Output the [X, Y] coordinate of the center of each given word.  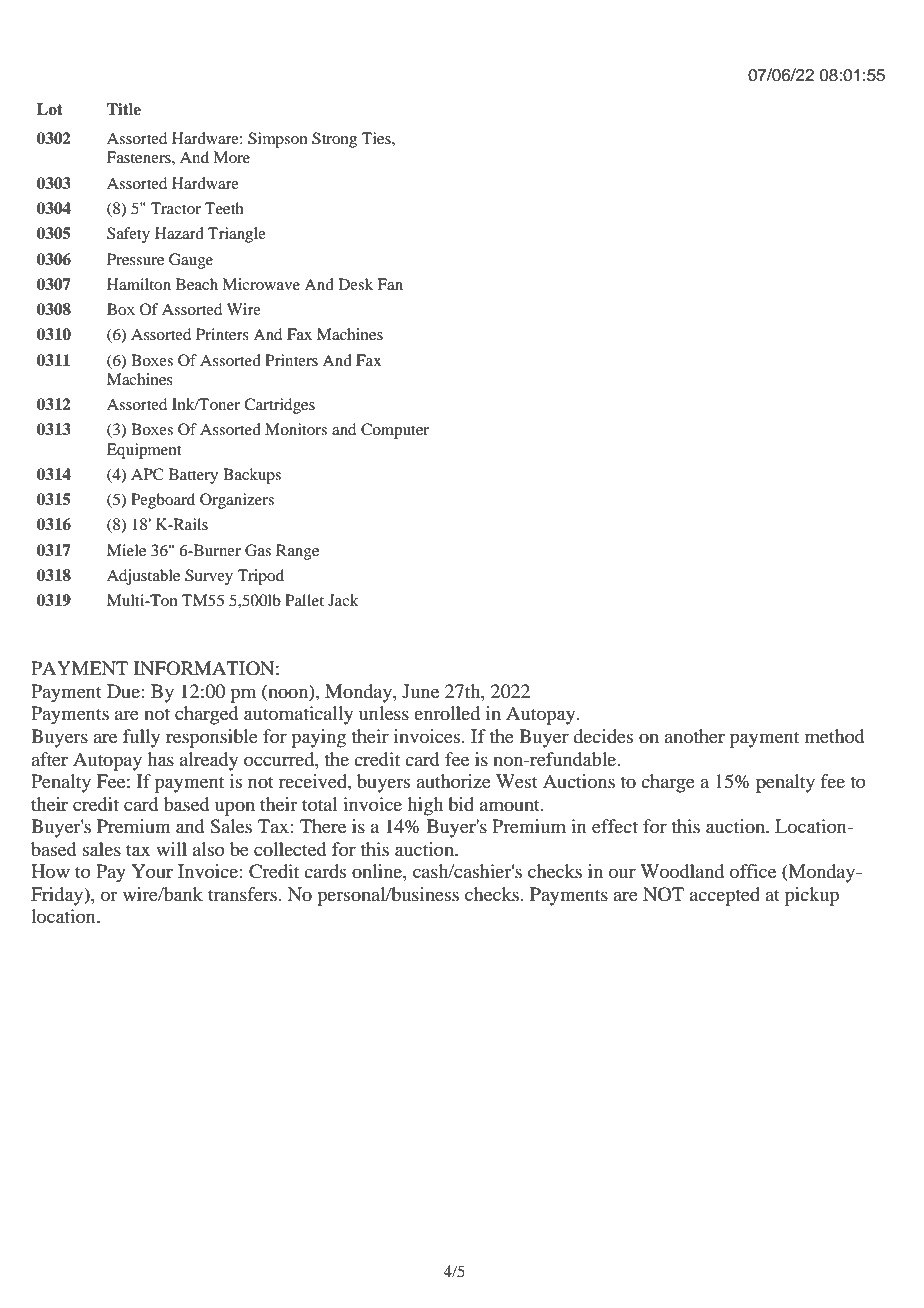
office [753, 871]
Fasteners [140, 157]
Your [152, 871]
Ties [377, 138]
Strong [334, 140]
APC [147, 474]
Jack [343, 600]
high [425, 806]
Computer [395, 431]
